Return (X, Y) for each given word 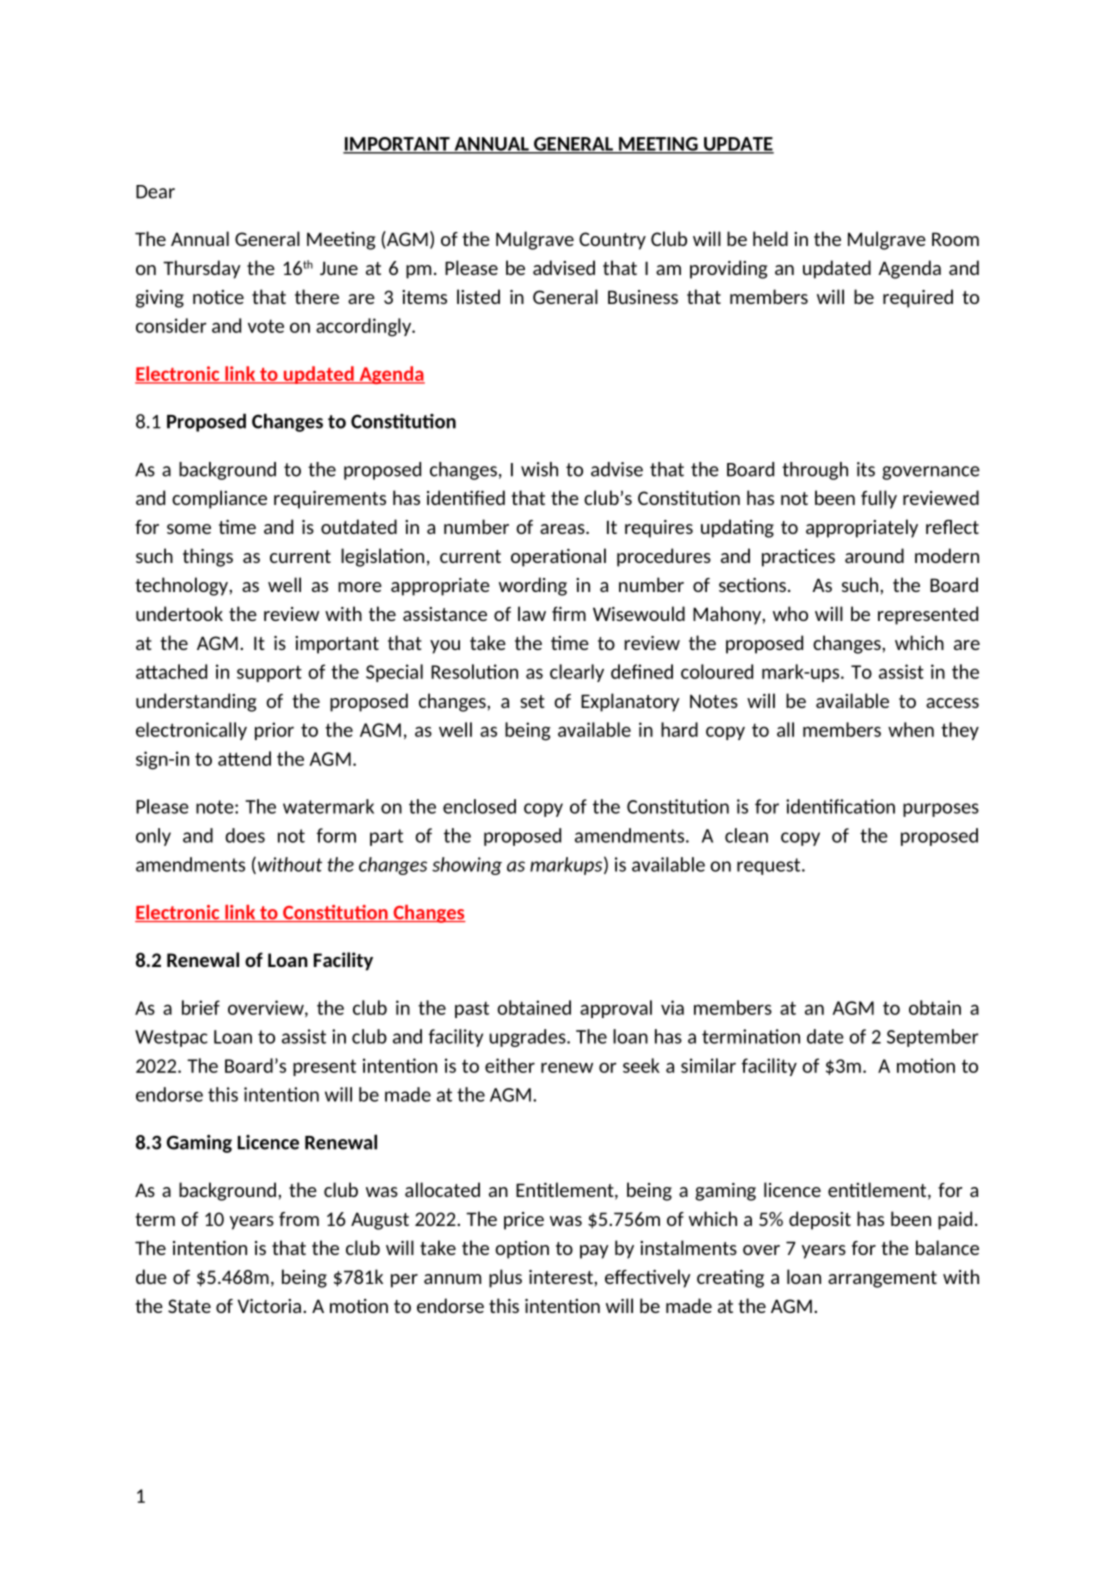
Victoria (269, 1306)
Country (612, 241)
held (770, 238)
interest (562, 1277)
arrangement (882, 1279)
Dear (155, 192)
